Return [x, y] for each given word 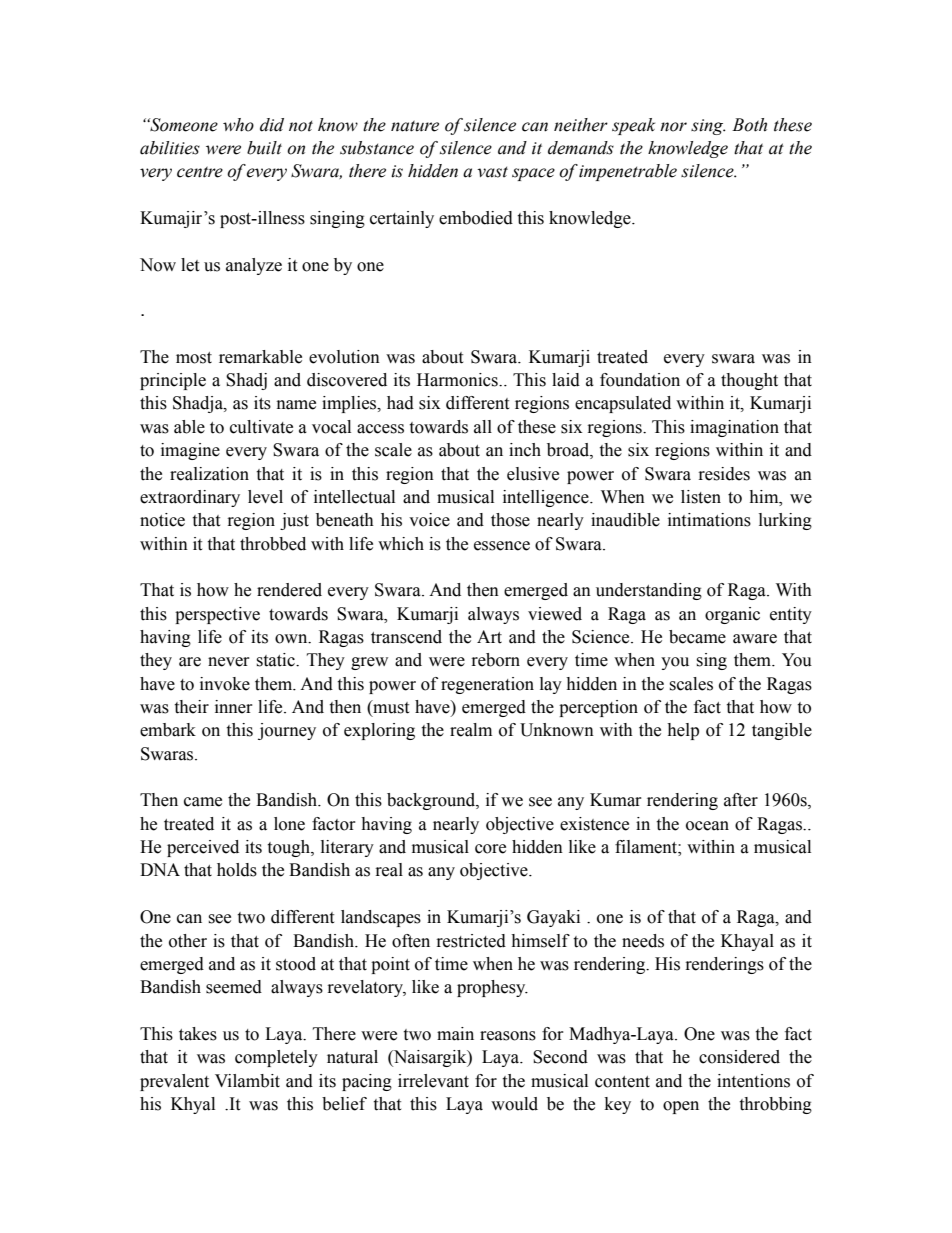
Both [749, 125]
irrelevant [433, 1081]
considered [739, 1057]
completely [276, 1058]
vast [492, 172]
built [264, 148]
